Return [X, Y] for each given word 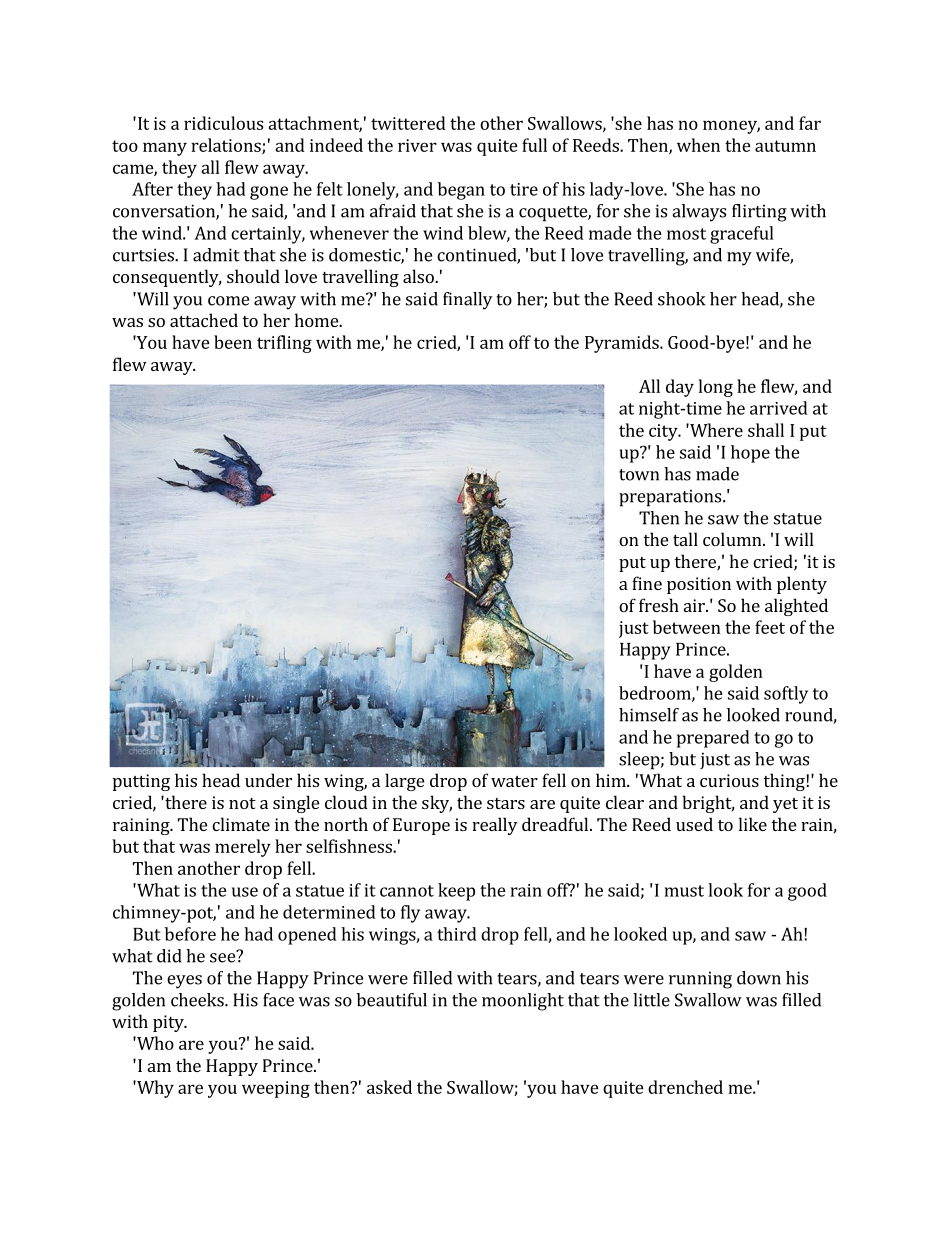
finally [467, 301]
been [233, 342]
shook [681, 299]
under [268, 780]
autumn [785, 146]
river [417, 145]
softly [786, 695]
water [514, 781]
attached [204, 320]
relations [227, 146]
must [684, 891]
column [733, 539]
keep [456, 892]
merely [243, 848]
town [639, 475]
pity [169, 1023]
